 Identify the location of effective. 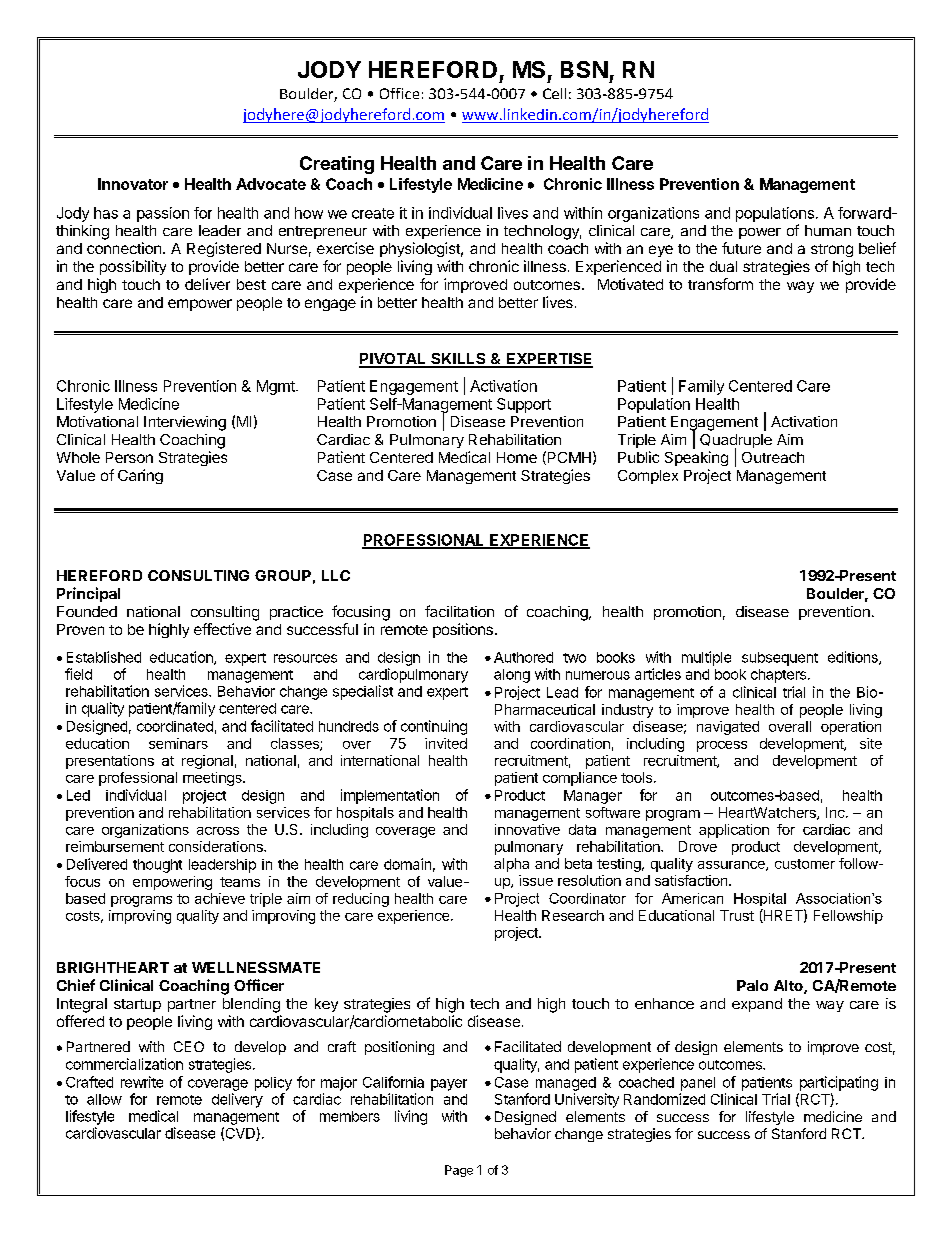
(222, 629).
